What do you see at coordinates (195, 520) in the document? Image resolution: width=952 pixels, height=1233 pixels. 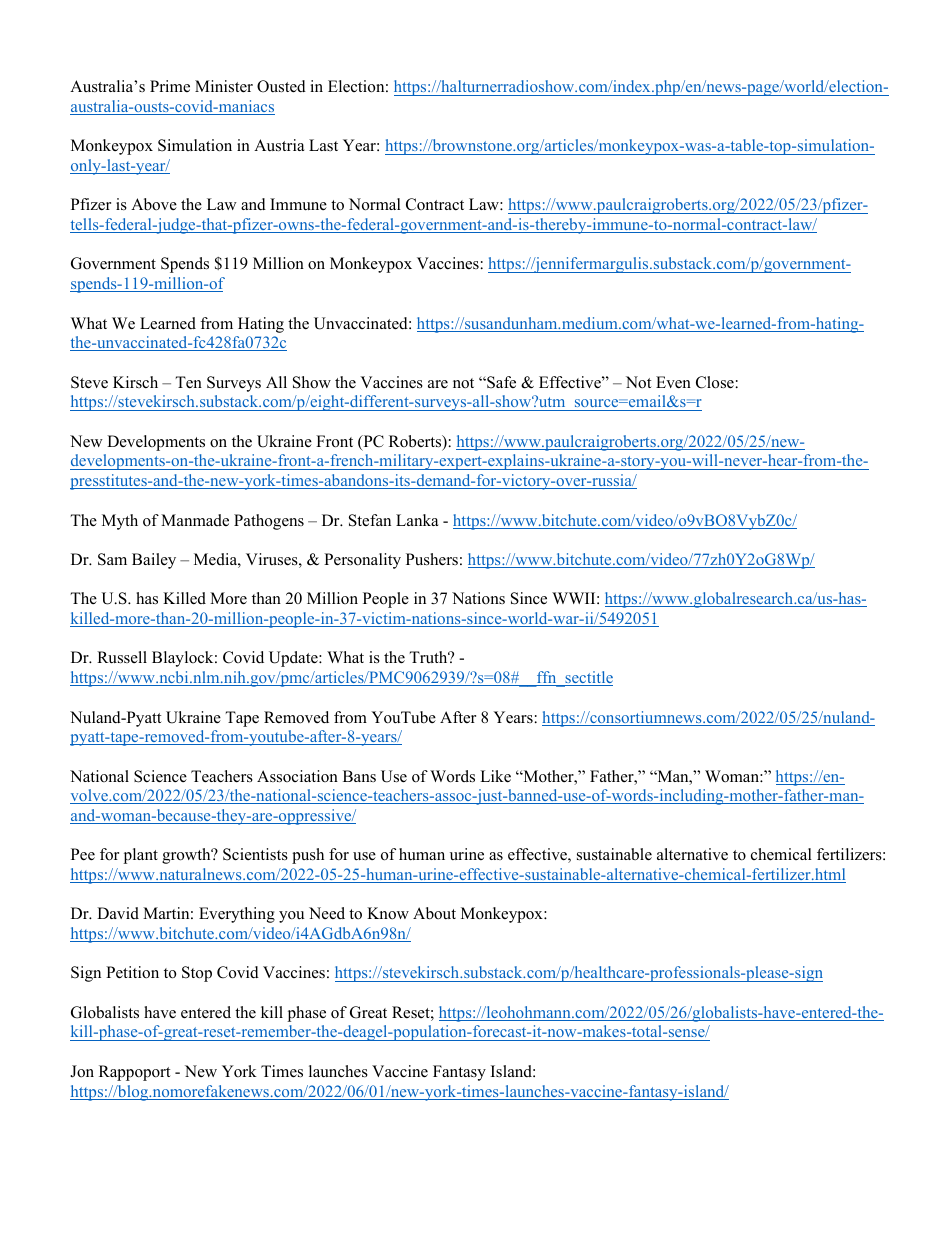 I see `Manmade` at bounding box center [195, 520].
